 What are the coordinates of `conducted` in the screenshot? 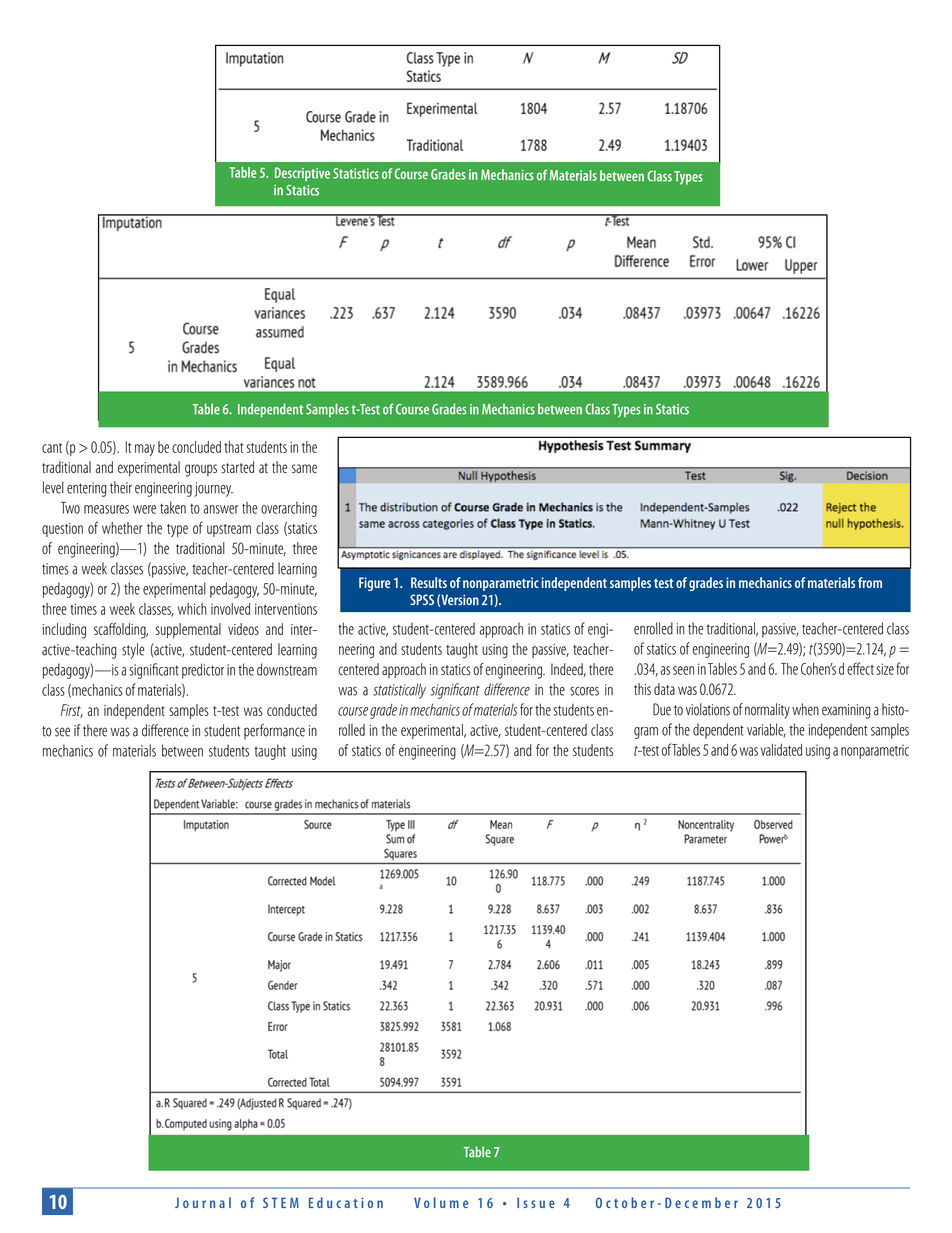 It's located at (292, 710).
